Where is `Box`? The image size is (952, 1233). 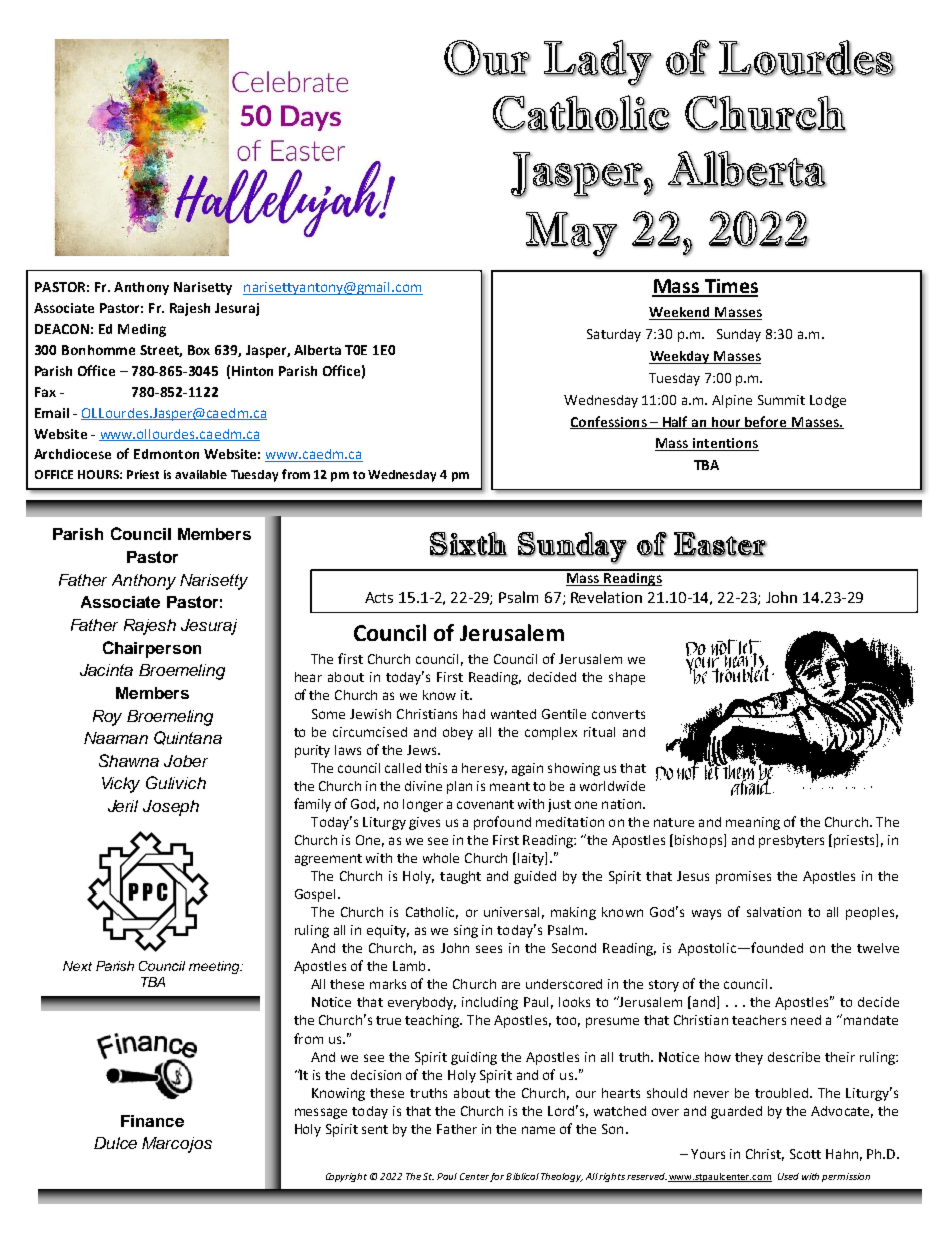 Box is located at coordinates (199, 350).
